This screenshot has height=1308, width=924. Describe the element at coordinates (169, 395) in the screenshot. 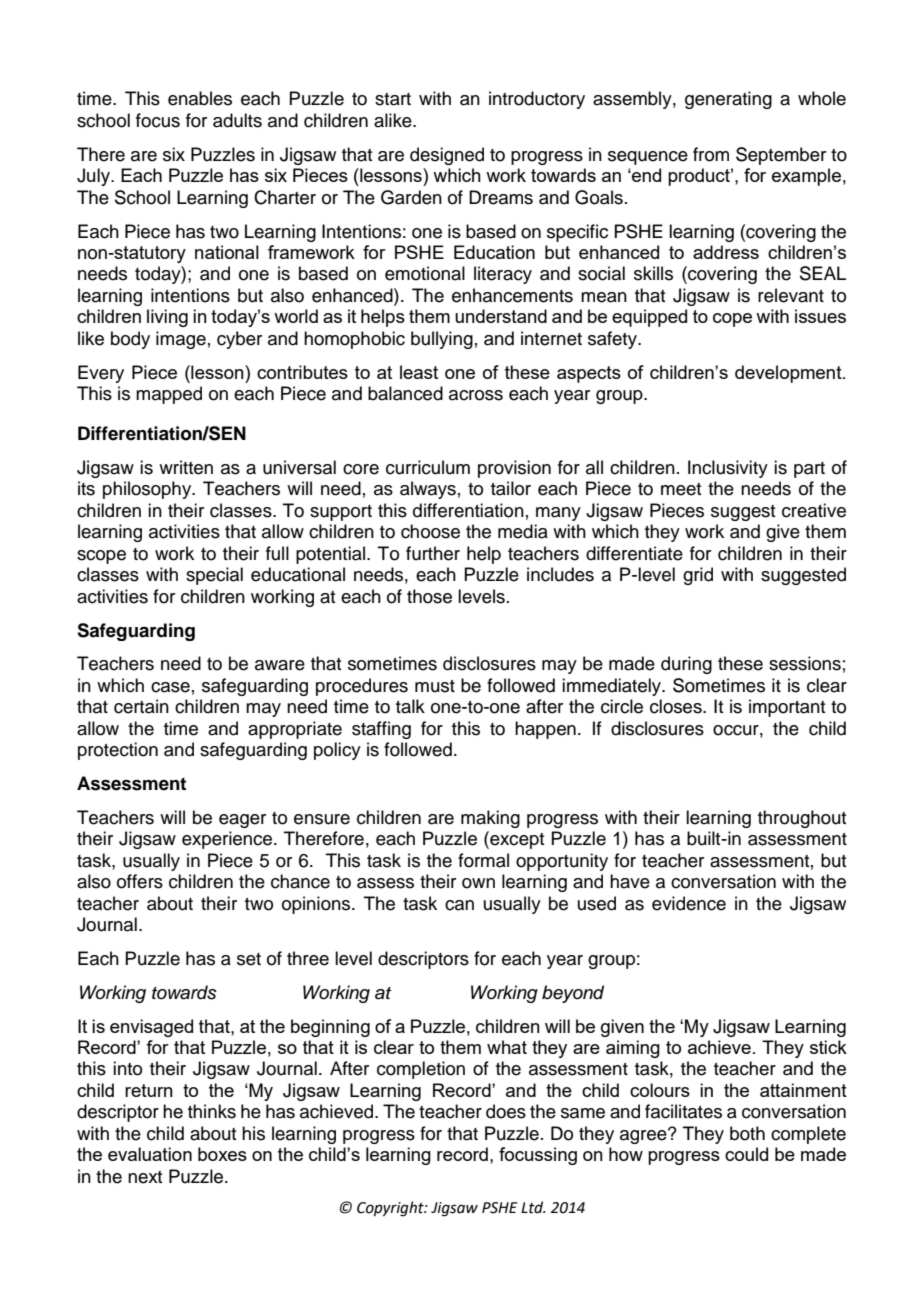

I see `mapped` at that location.
